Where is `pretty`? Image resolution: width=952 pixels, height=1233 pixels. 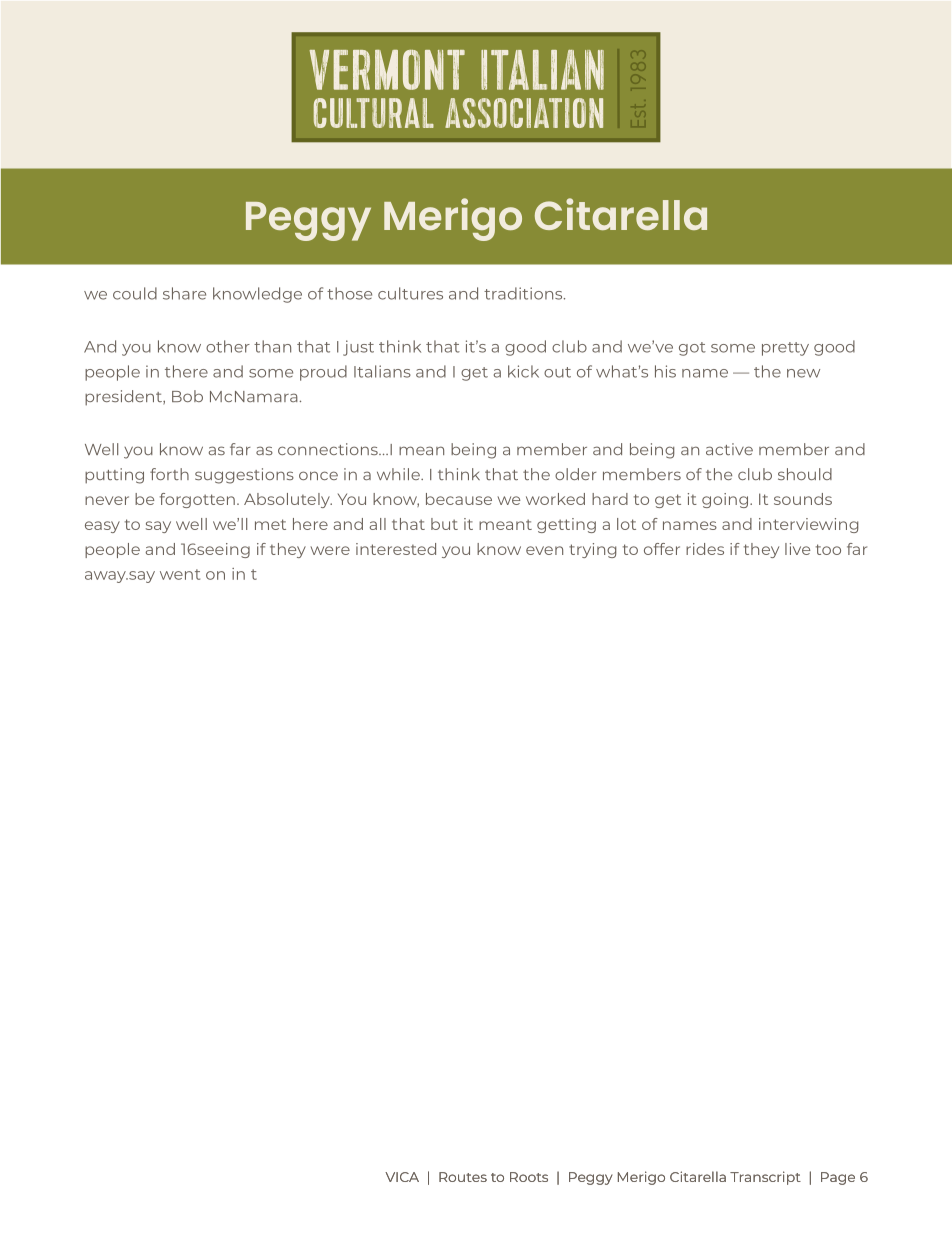 pretty is located at coordinates (785, 349).
